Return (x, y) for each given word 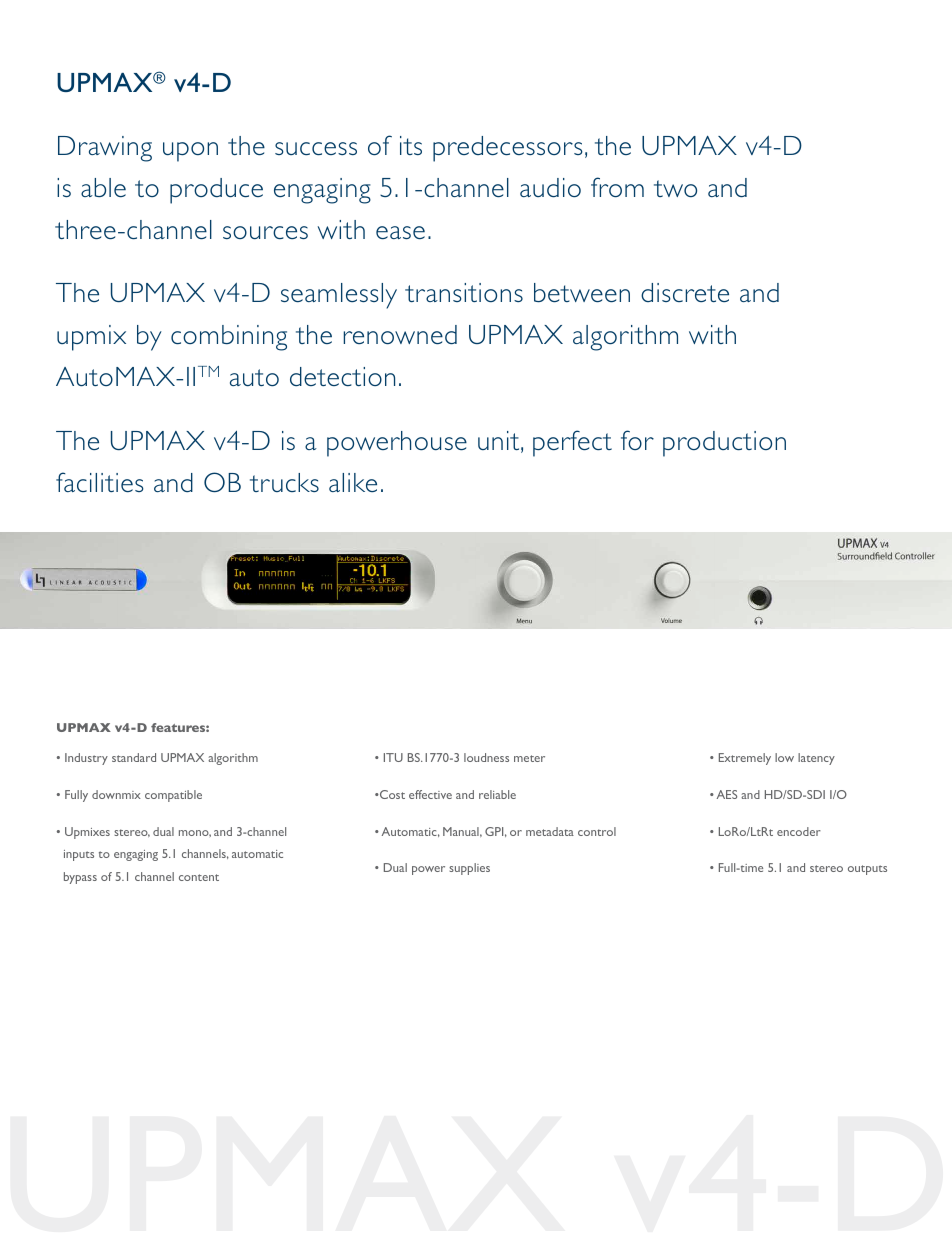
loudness (486, 757)
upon (190, 152)
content (199, 877)
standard (134, 757)
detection (342, 376)
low (784, 757)
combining (229, 338)
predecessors (508, 149)
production (724, 444)
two (675, 188)
